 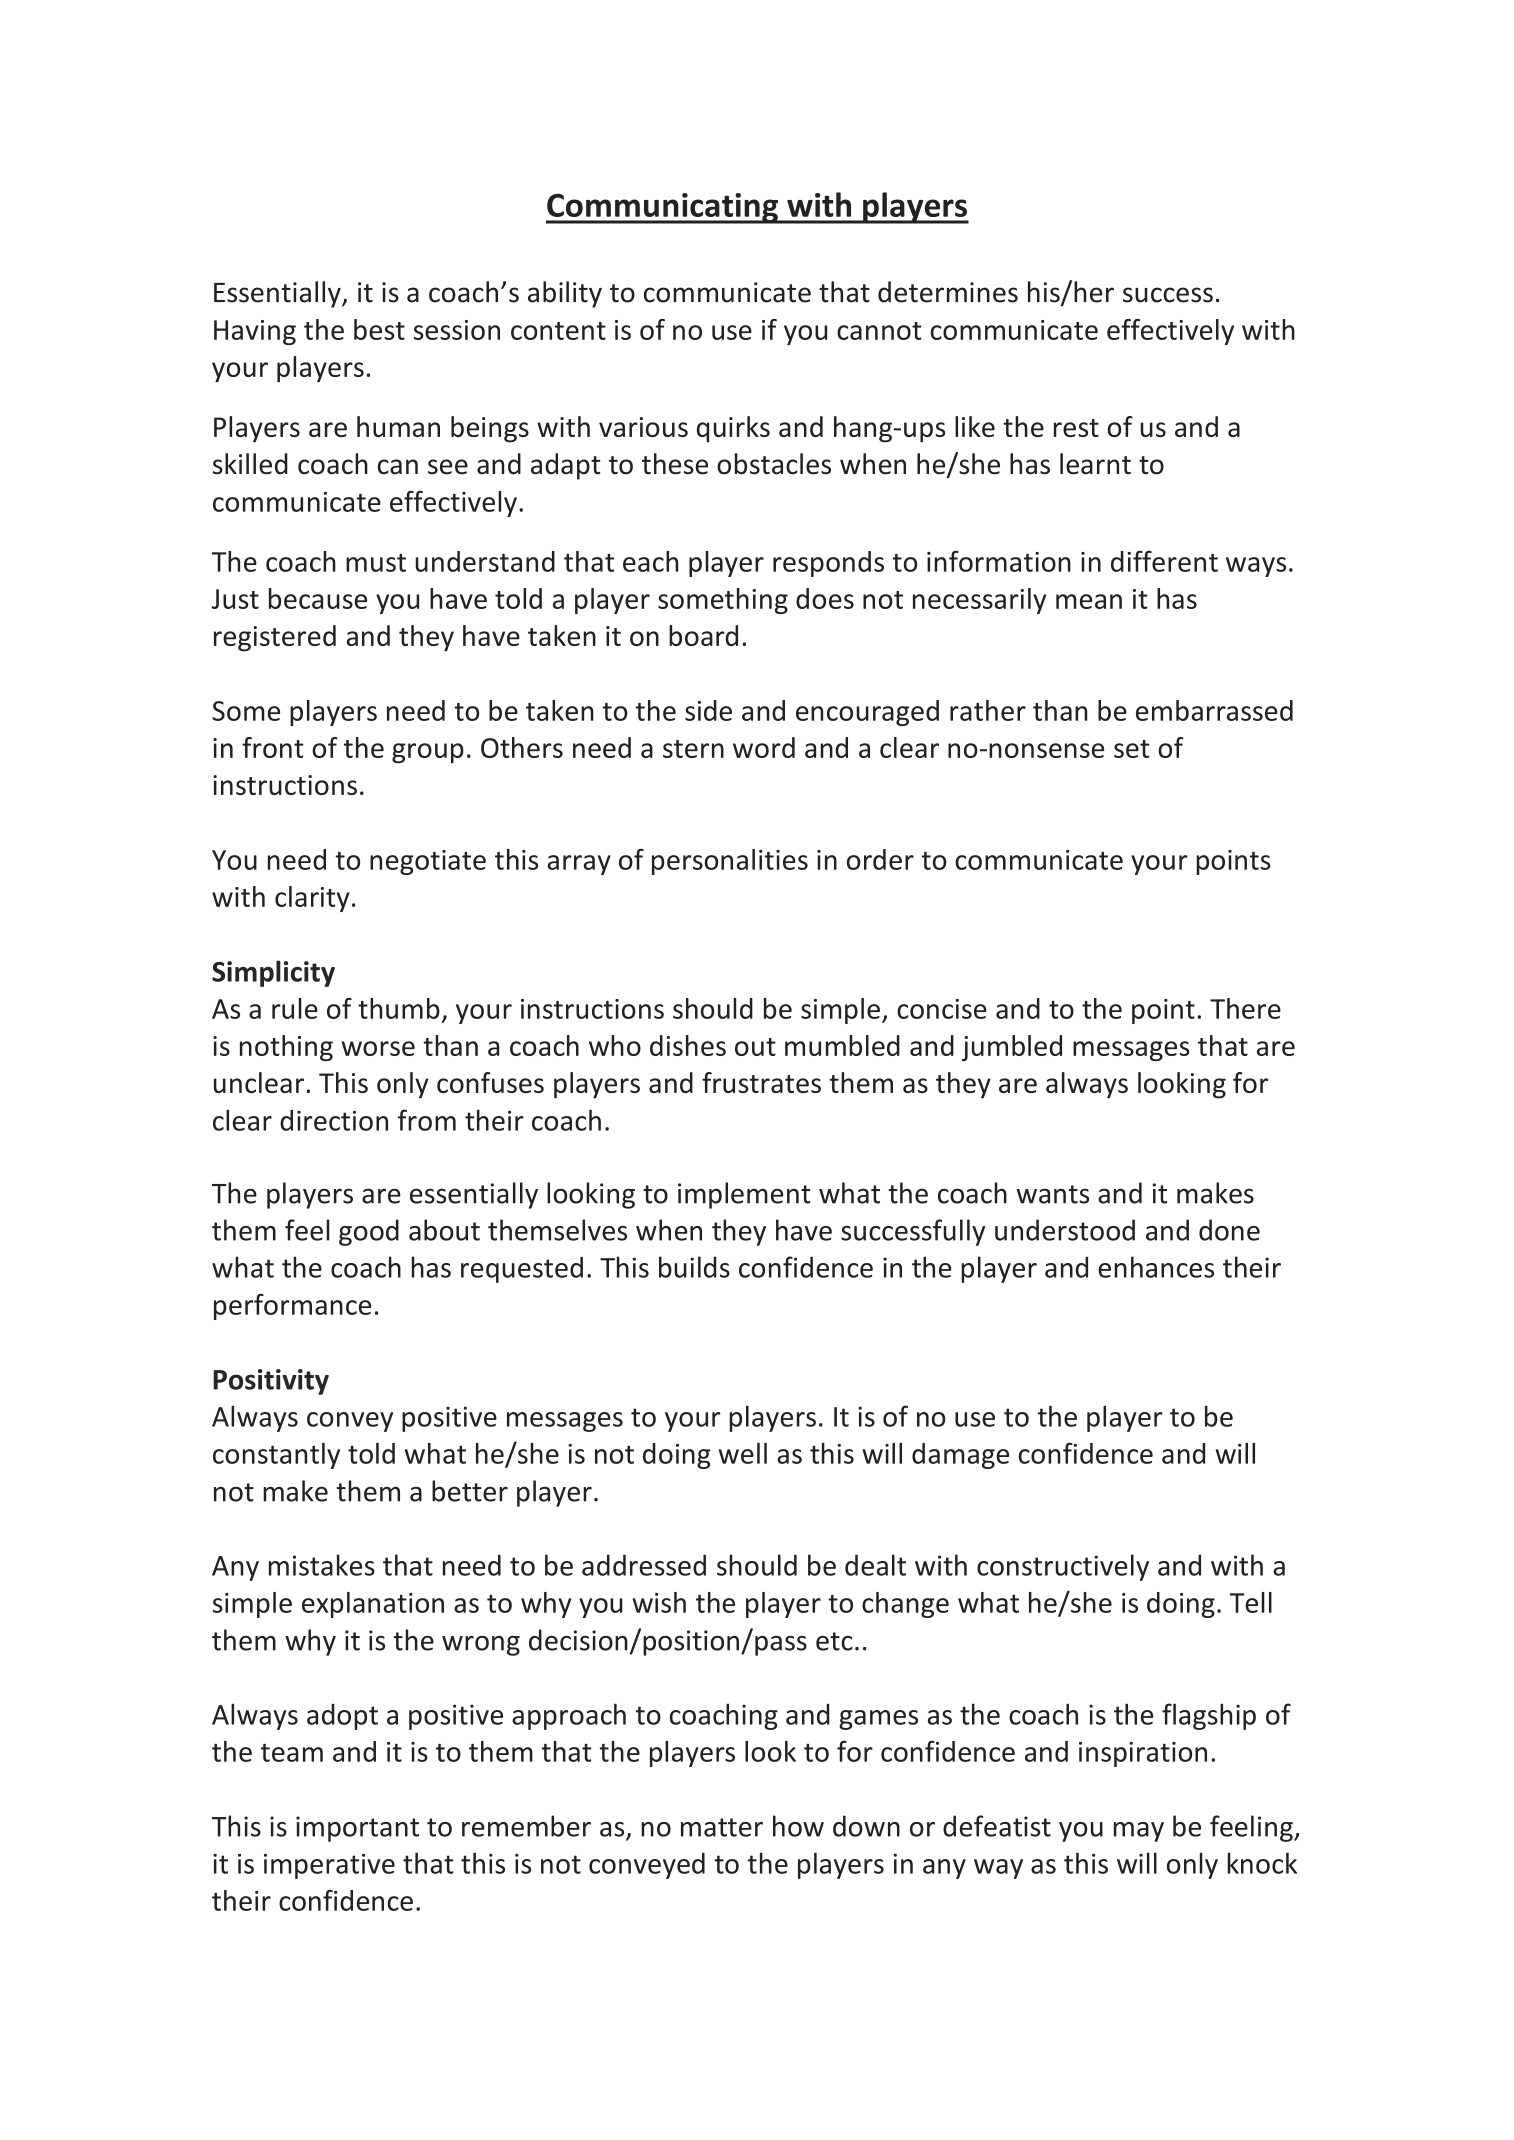 What do you see at coordinates (322, 1565) in the screenshot?
I see `mistakes` at bounding box center [322, 1565].
